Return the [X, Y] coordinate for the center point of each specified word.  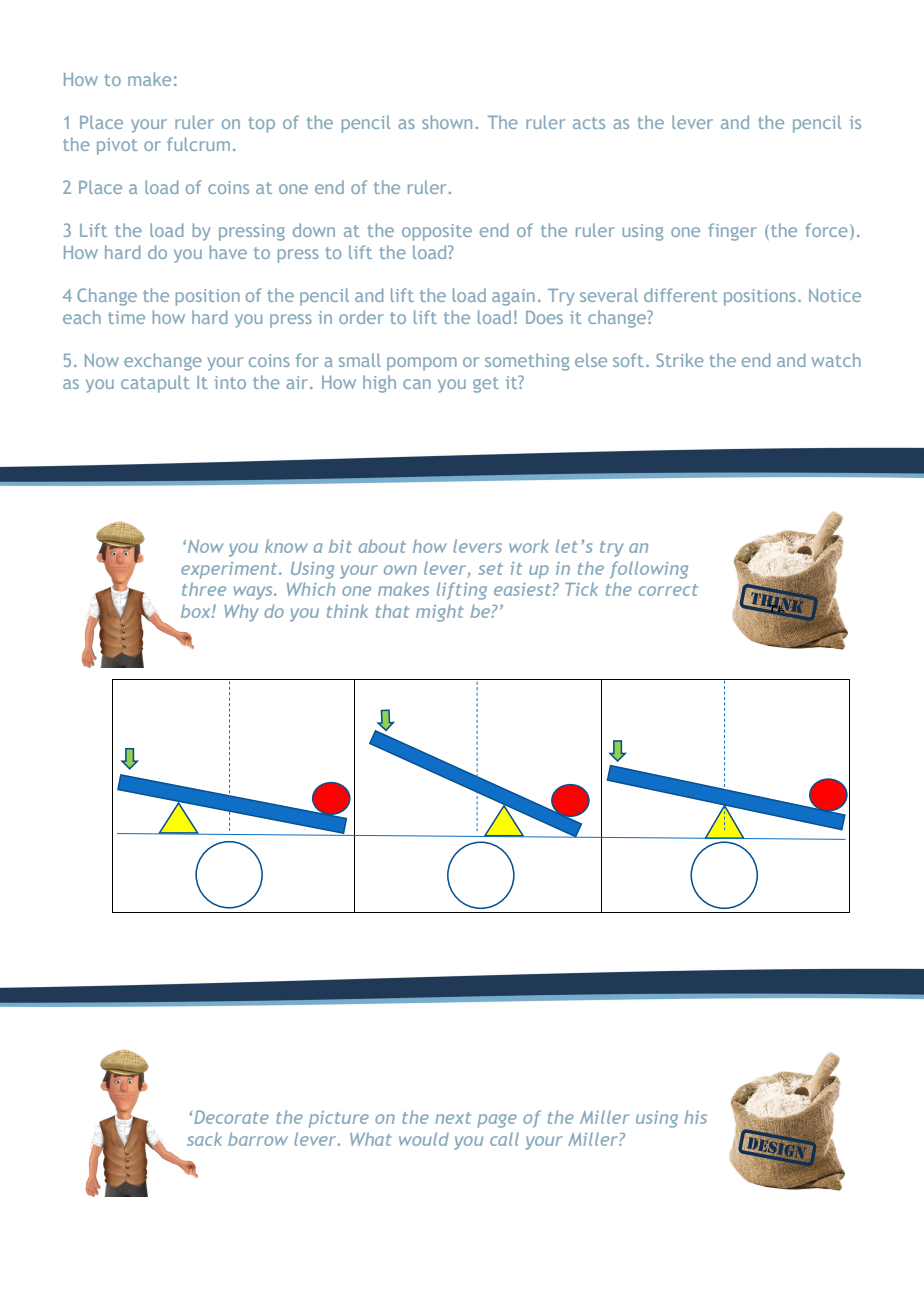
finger [732, 232]
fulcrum [198, 144]
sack [204, 1139]
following [649, 570]
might [440, 613]
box [197, 611]
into [230, 382]
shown [447, 122]
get [486, 385]
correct [668, 590]
